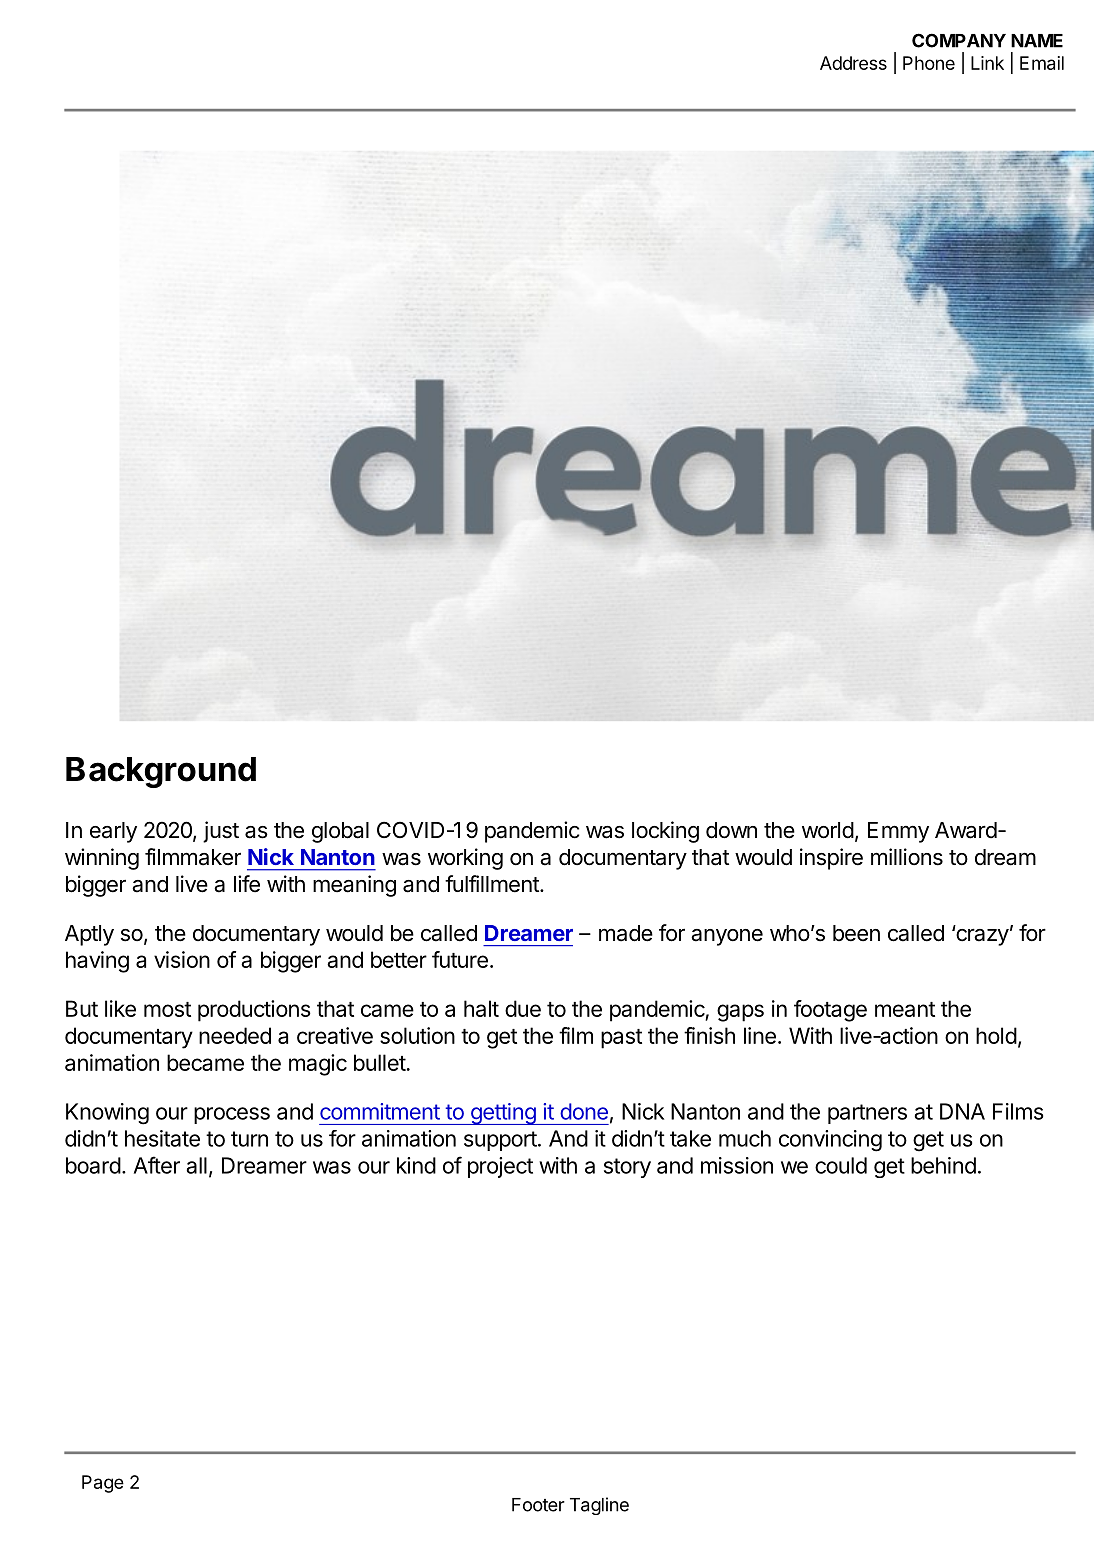 This image has height=1547, width=1094. I want to click on Background, so click(161, 772).
